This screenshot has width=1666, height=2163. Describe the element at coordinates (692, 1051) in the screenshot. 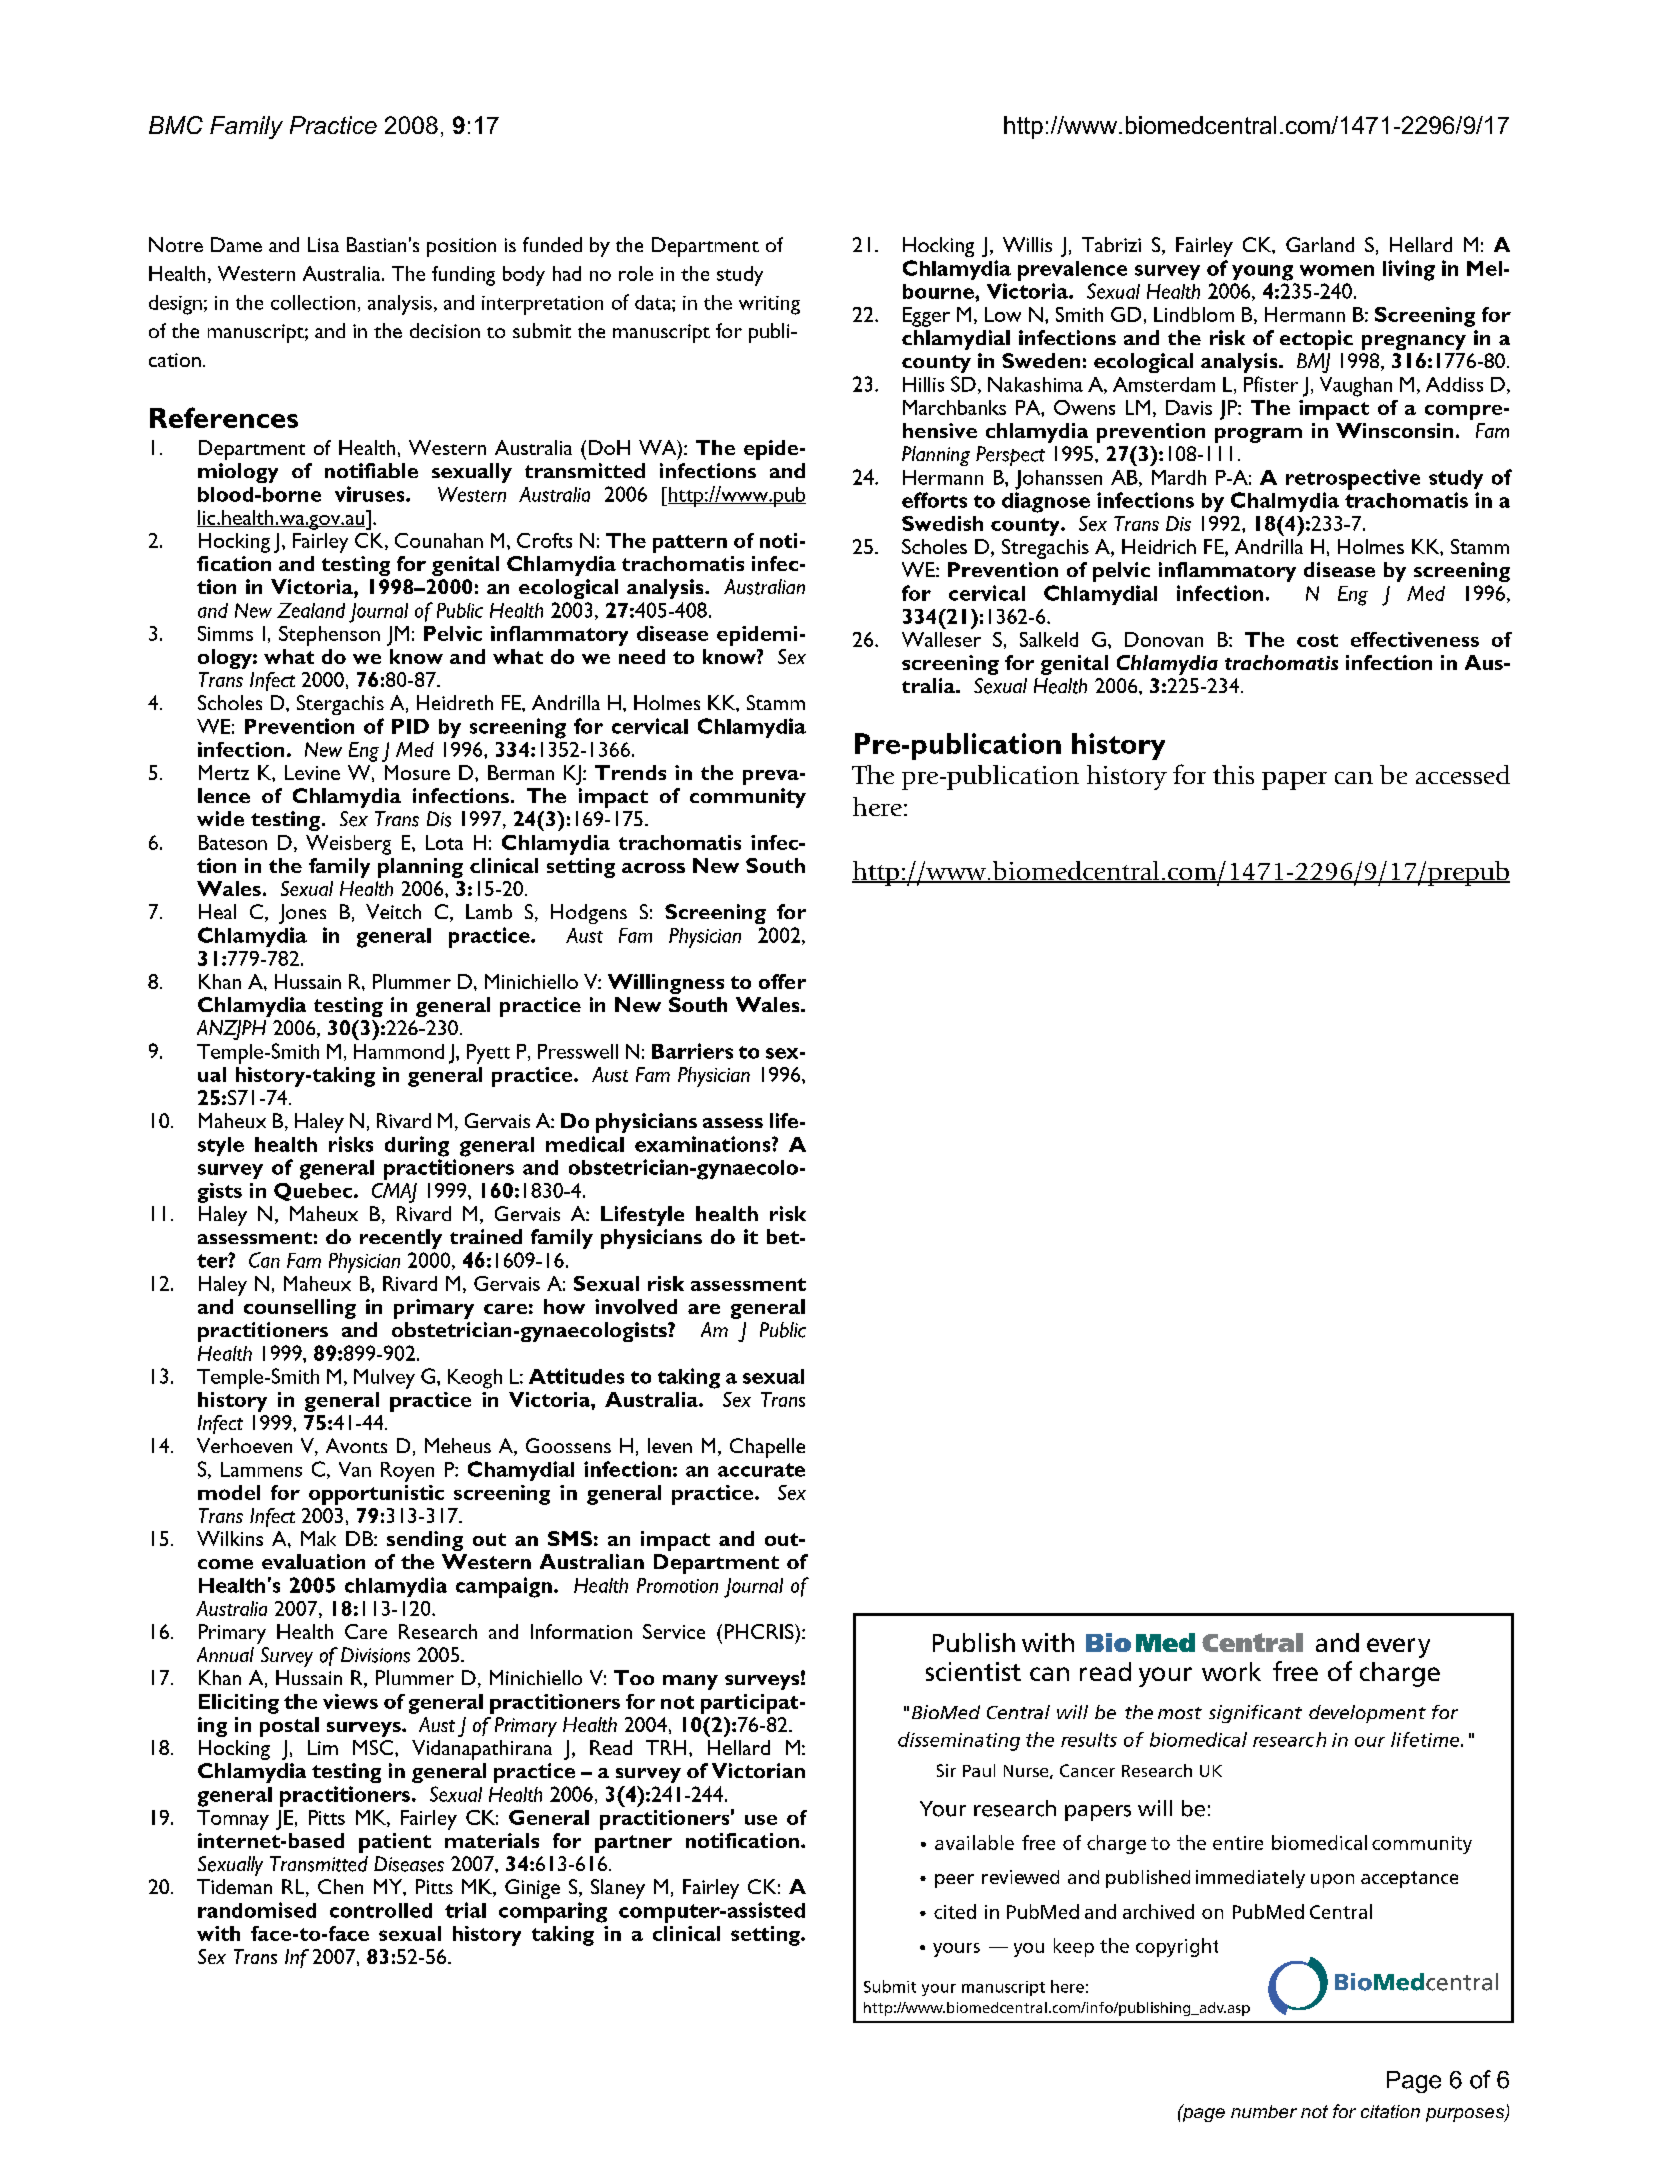

I see `Barriers` at that location.
